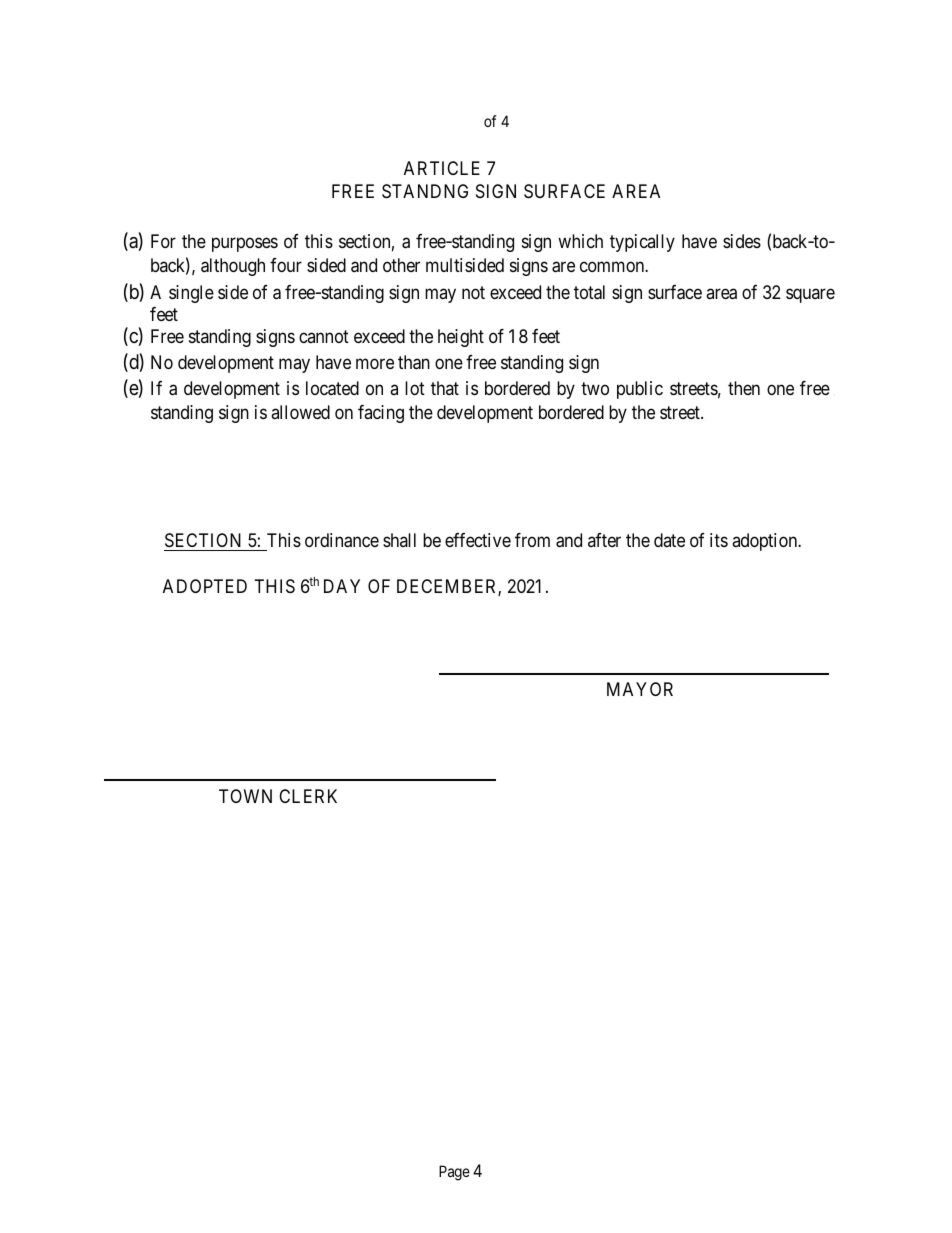 The width and height of the screenshot is (952, 1233). I want to click on DAY, so click(342, 586).
